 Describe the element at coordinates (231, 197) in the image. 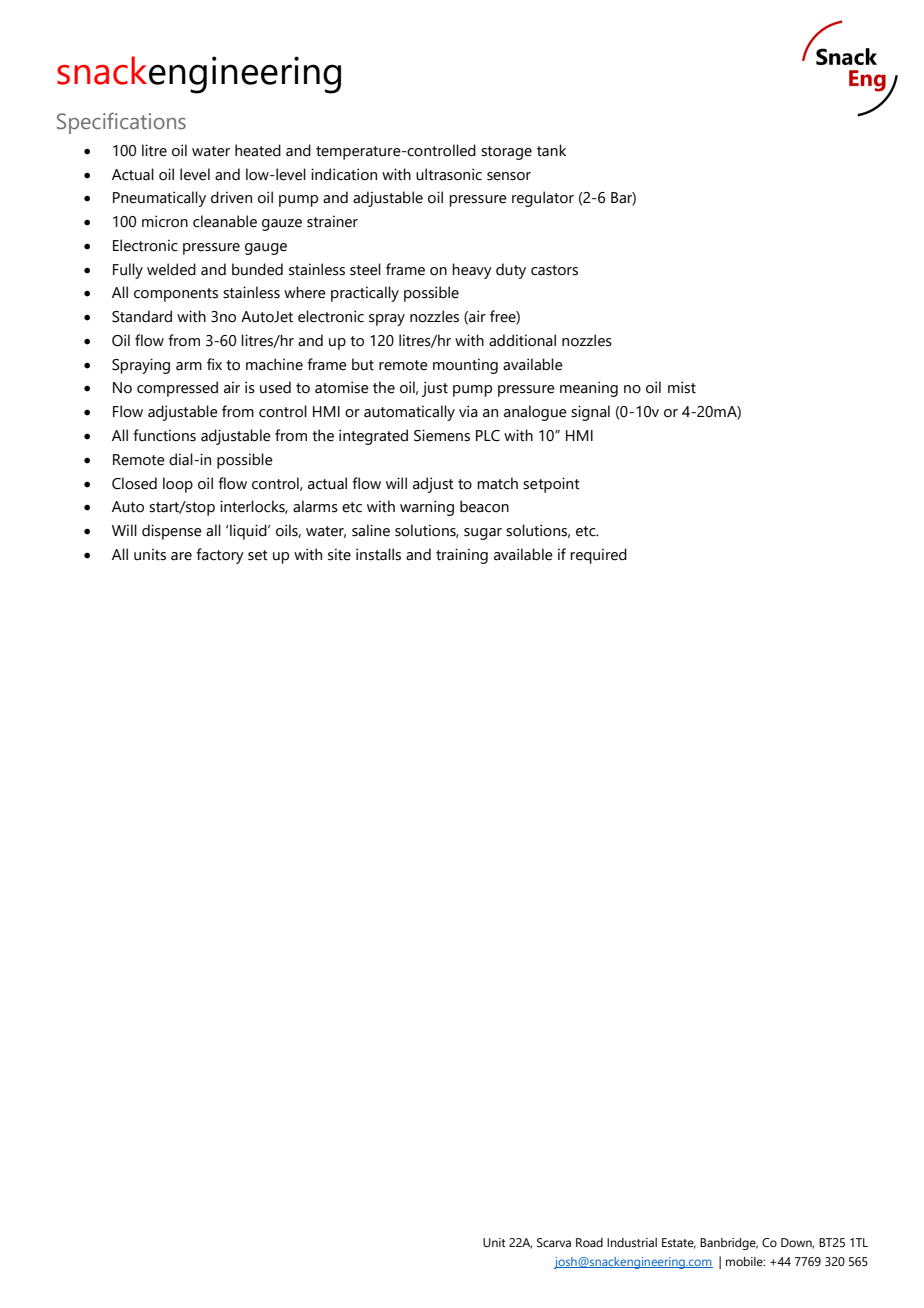

I see `driven` at that location.
